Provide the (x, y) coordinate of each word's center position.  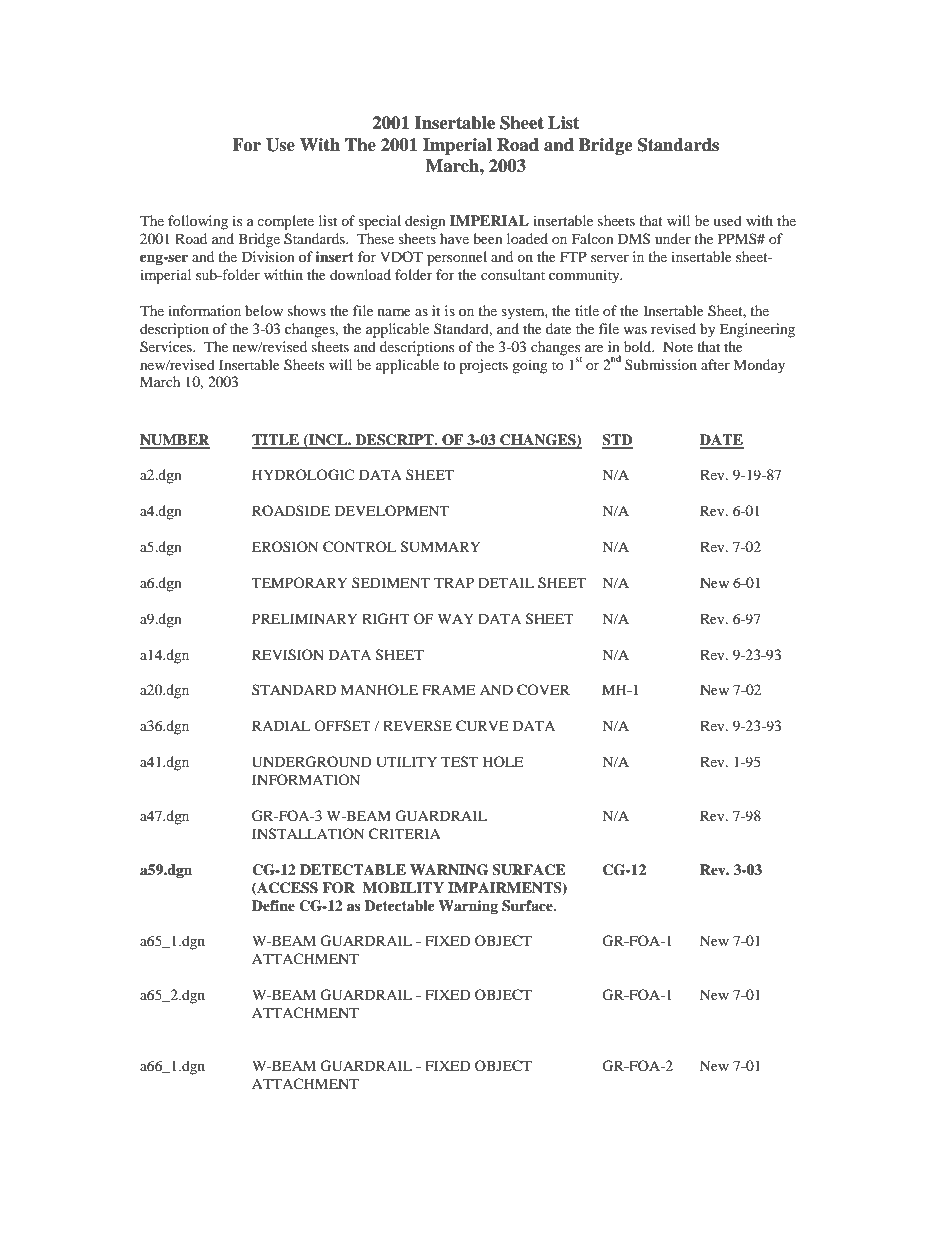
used (727, 220)
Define (273, 905)
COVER (543, 690)
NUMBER (175, 441)
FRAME (448, 689)
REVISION (288, 655)
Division (268, 256)
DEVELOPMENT (392, 510)
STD (617, 441)
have (454, 238)
